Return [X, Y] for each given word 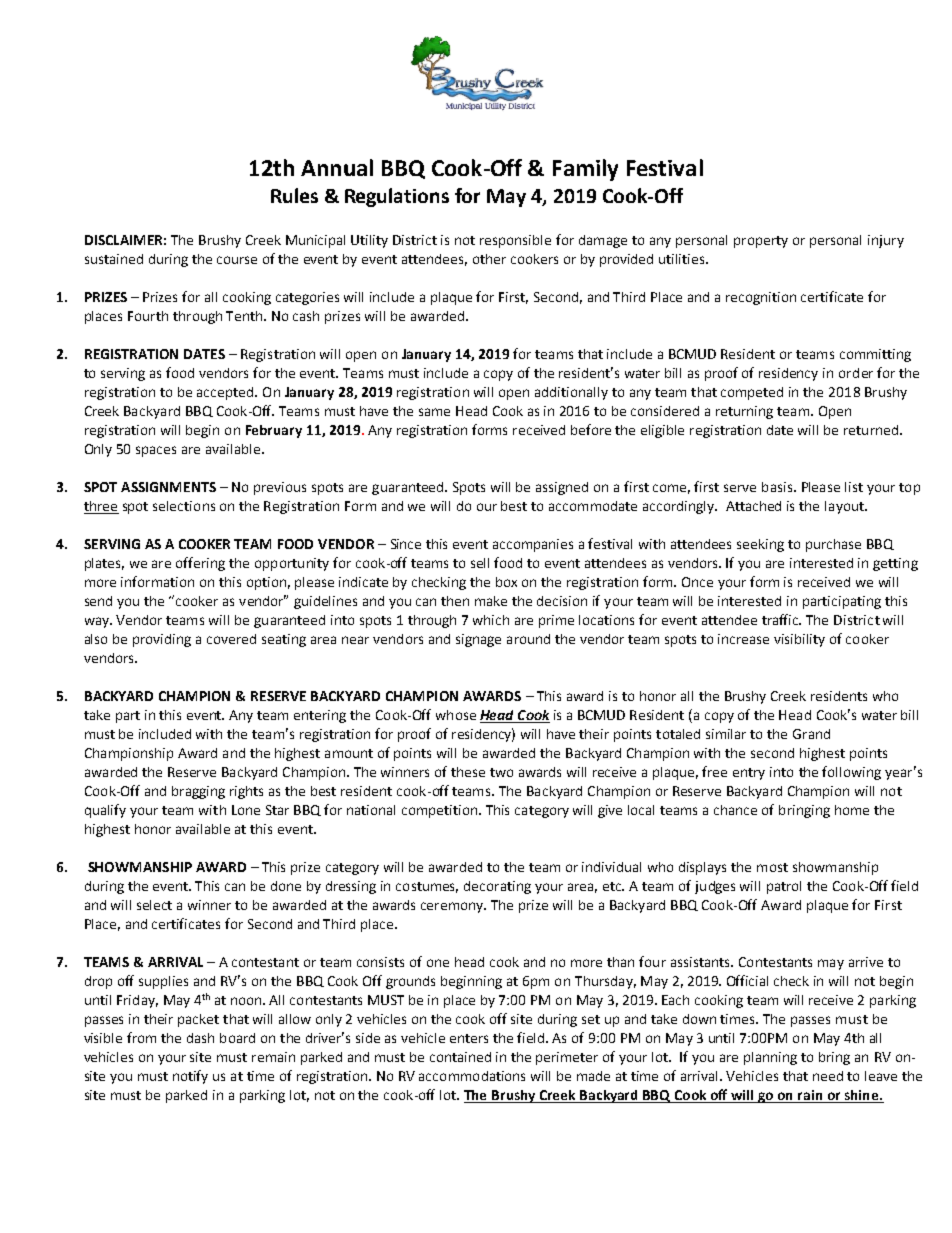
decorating [497, 887]
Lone [246, 810]
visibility [799, 640]
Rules [294, 195]
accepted [226, 393]
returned [871, 430]
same [434, 412]
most [772, 867]
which [491, 620]
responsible [515, 241]
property [761, 242]
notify [190, 1077]
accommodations [472, 1076]
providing [162, 640]
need [828, 1076]
